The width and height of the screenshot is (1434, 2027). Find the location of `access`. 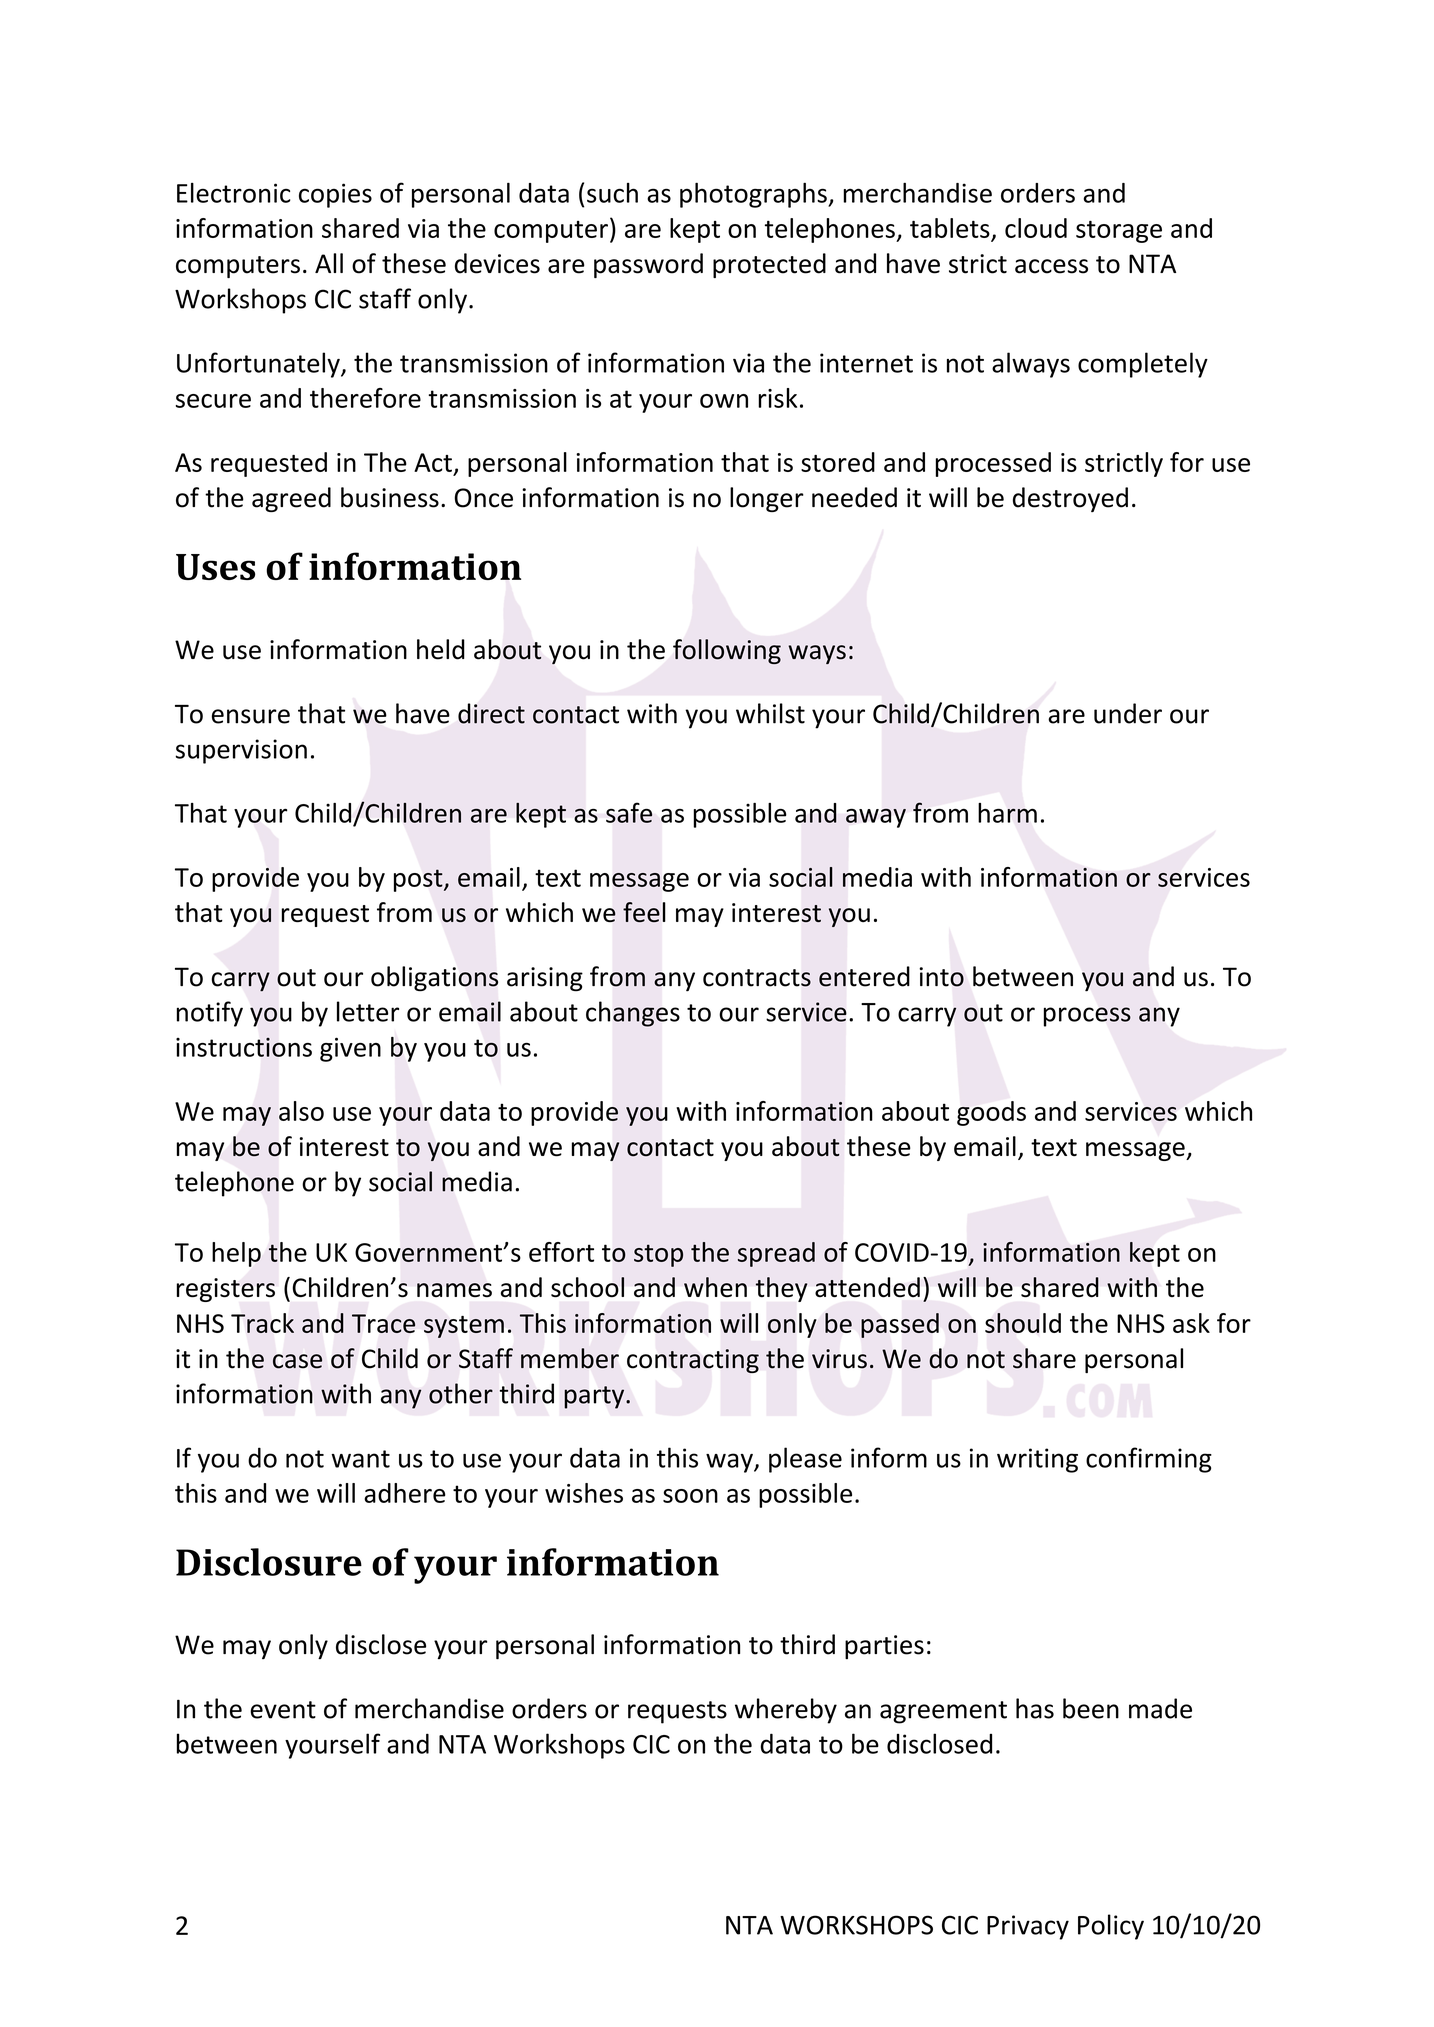

access is located at coordinates (1051, 266).
